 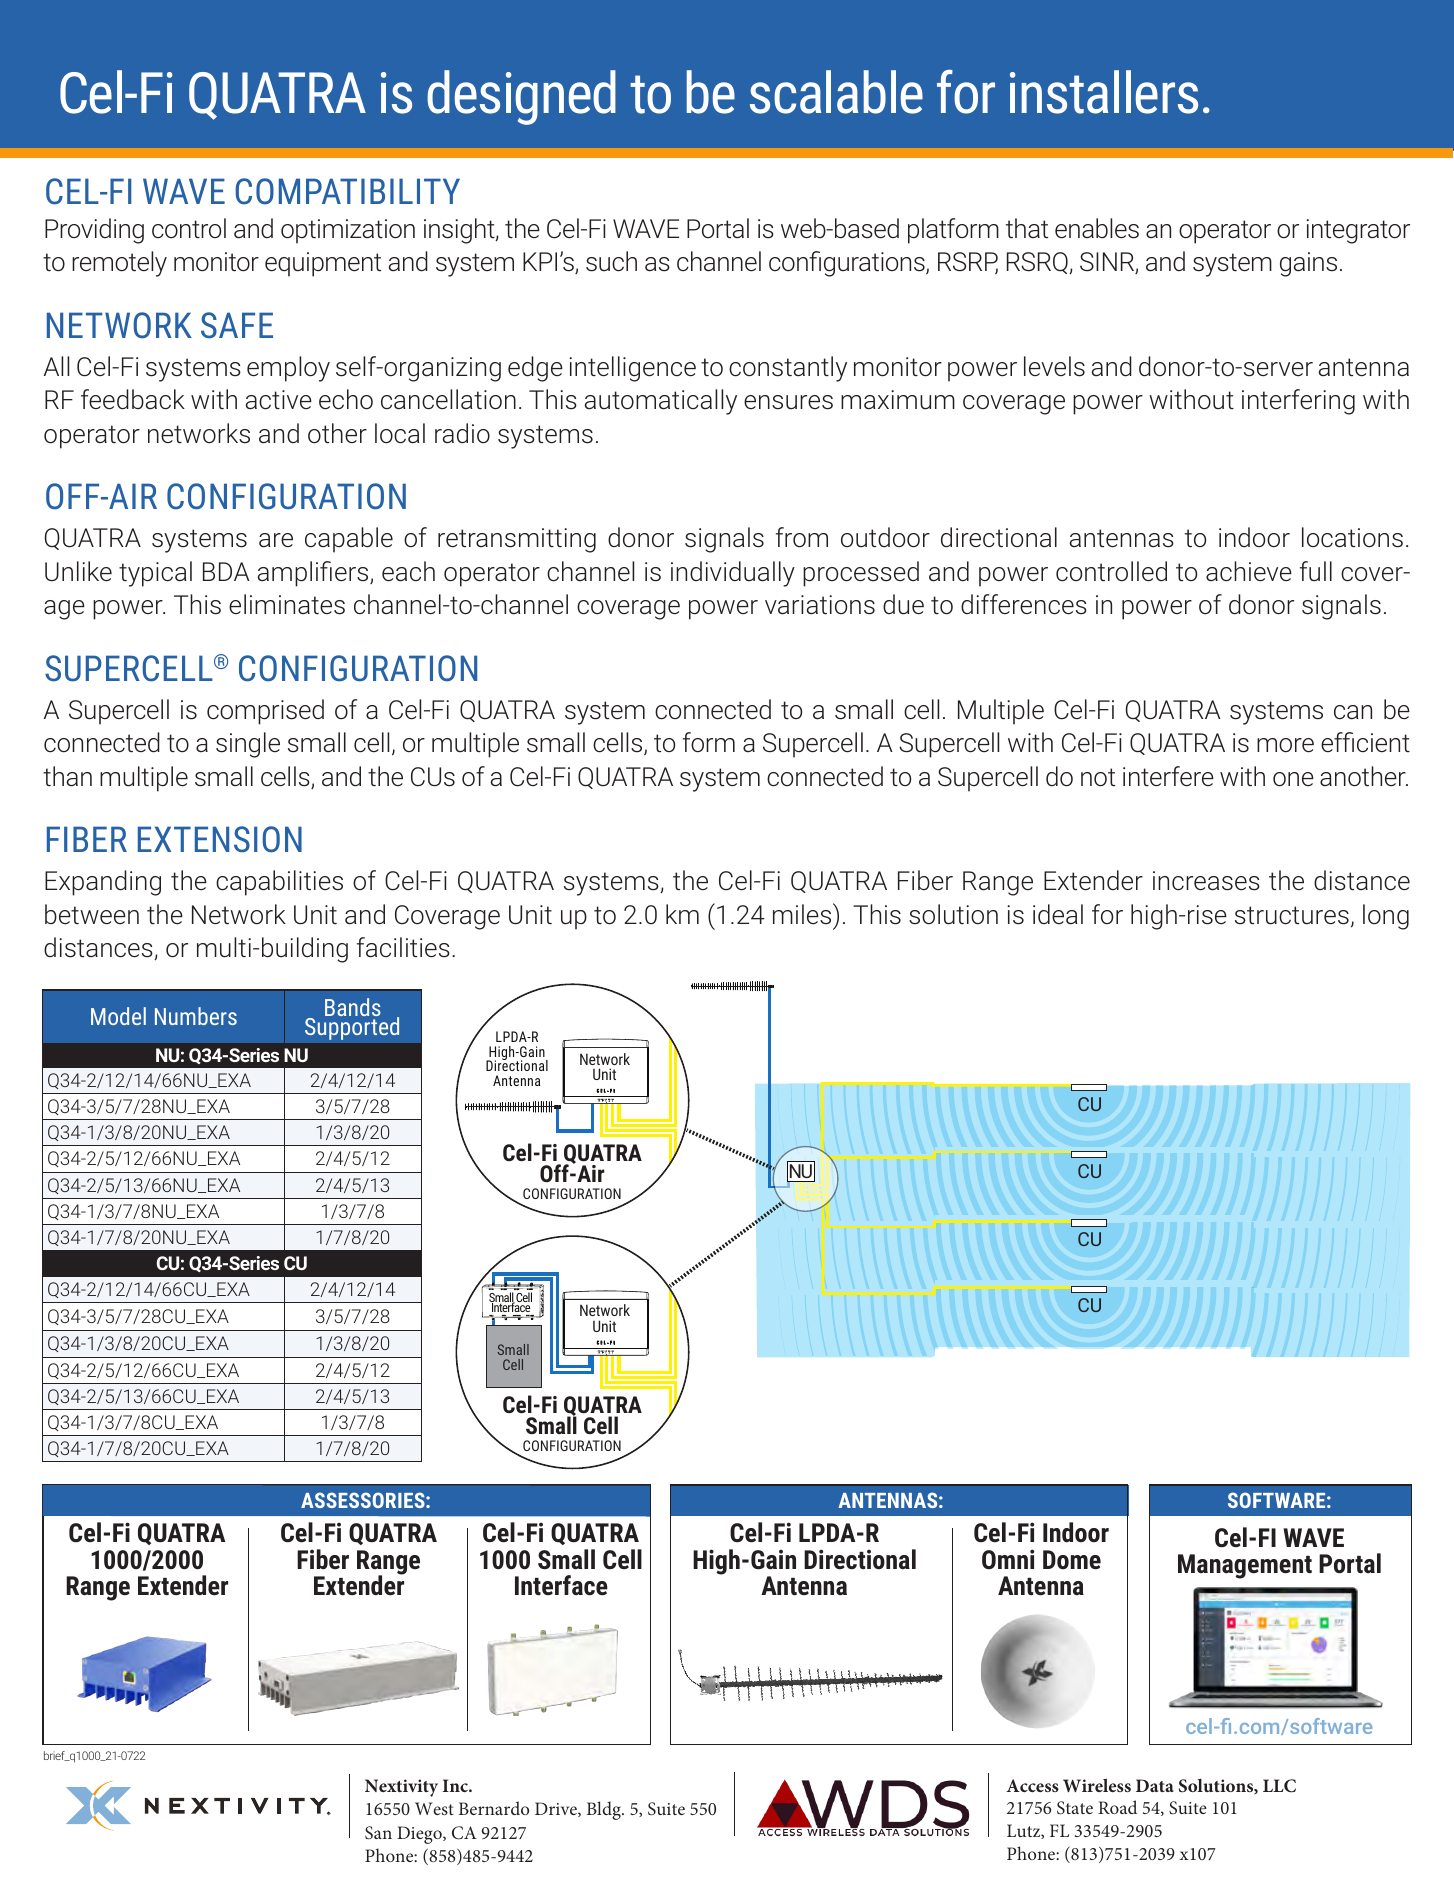 I want to click on Numbers, so click(x=196, y=1016).
